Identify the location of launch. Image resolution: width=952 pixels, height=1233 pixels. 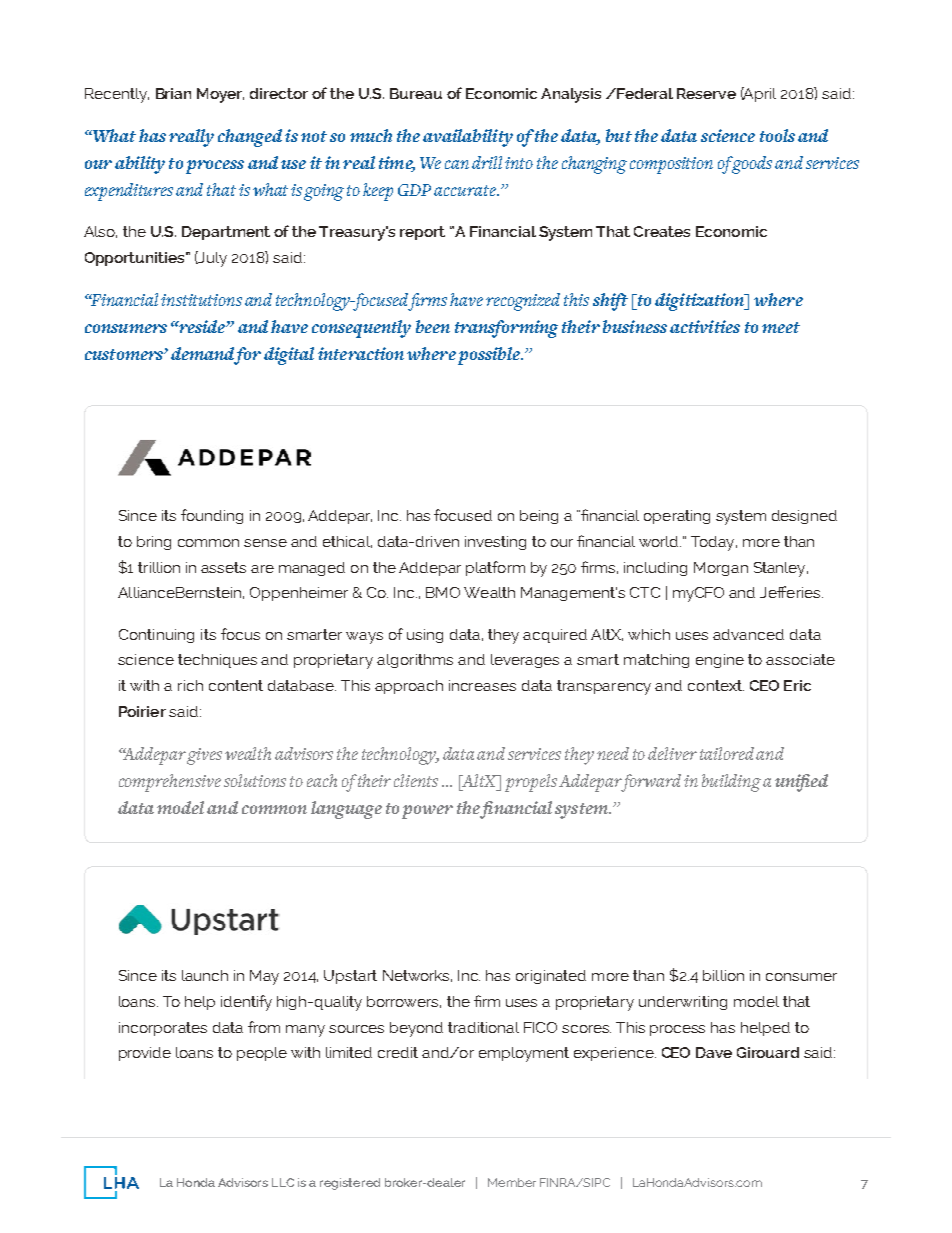
(205, 975).
